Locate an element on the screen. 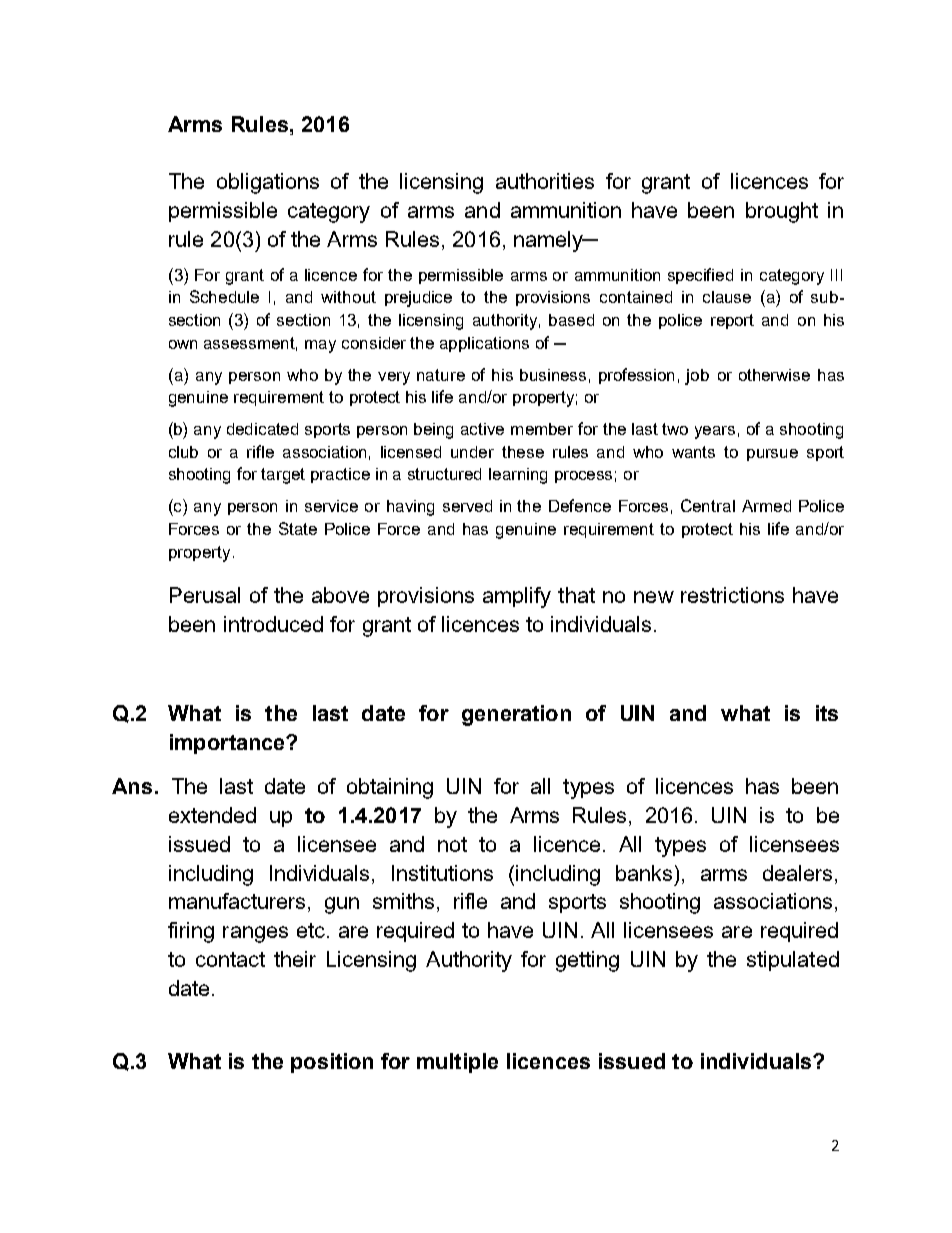 The width and height of the screenshot is (952, 1233). otherwise is located at coordinates (774, 375).
